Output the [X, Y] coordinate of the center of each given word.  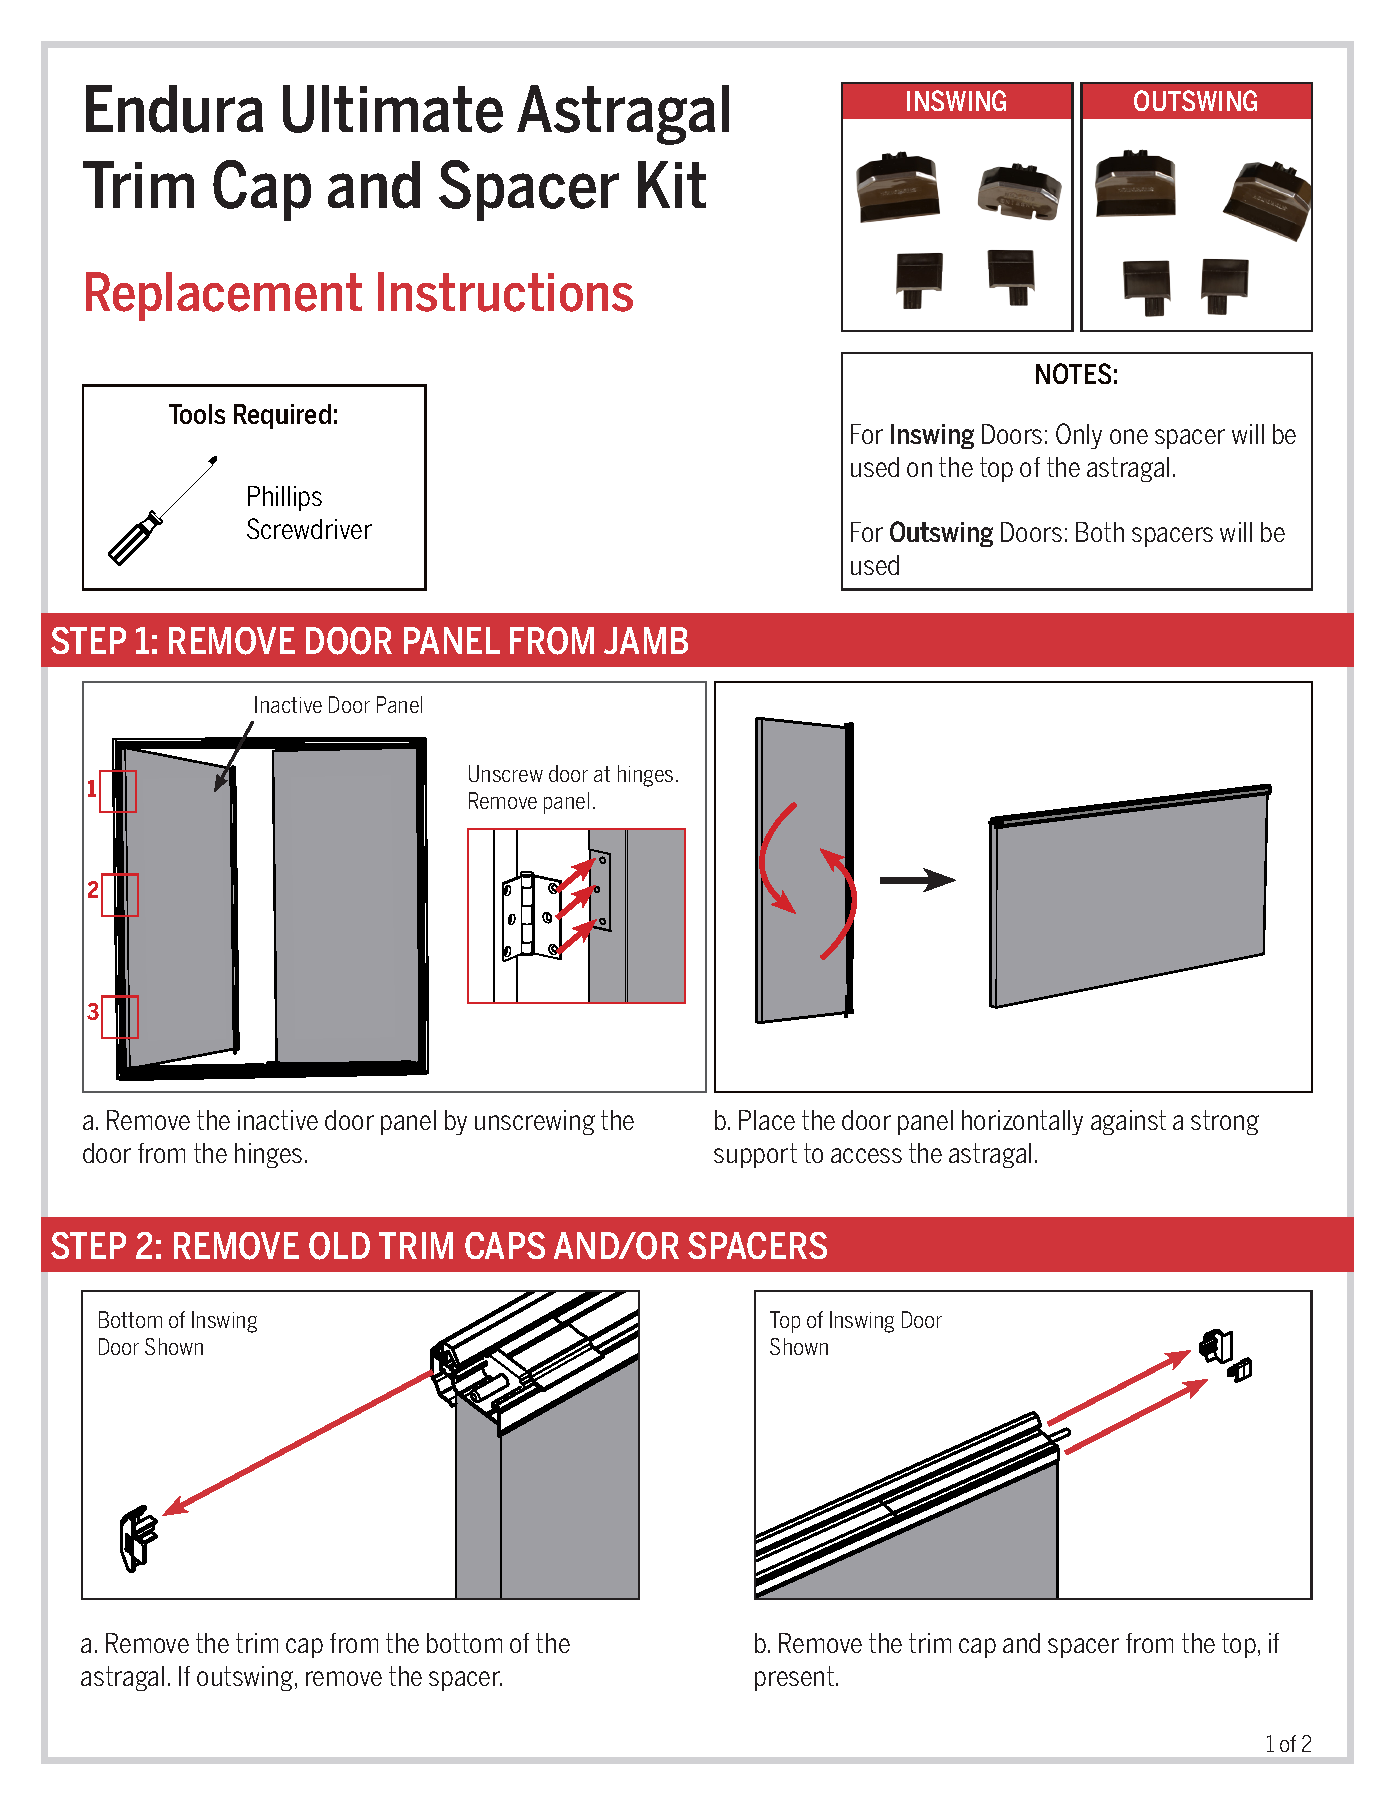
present [794, 1678]
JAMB [646, 640]
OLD [339, 1246]
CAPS [505, 1245]
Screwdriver [309, 528]
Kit [672, 184]
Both [1100, 532]
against [1128, 1122]
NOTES [1073, 373]
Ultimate [393, 109]
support [755, 1155]
